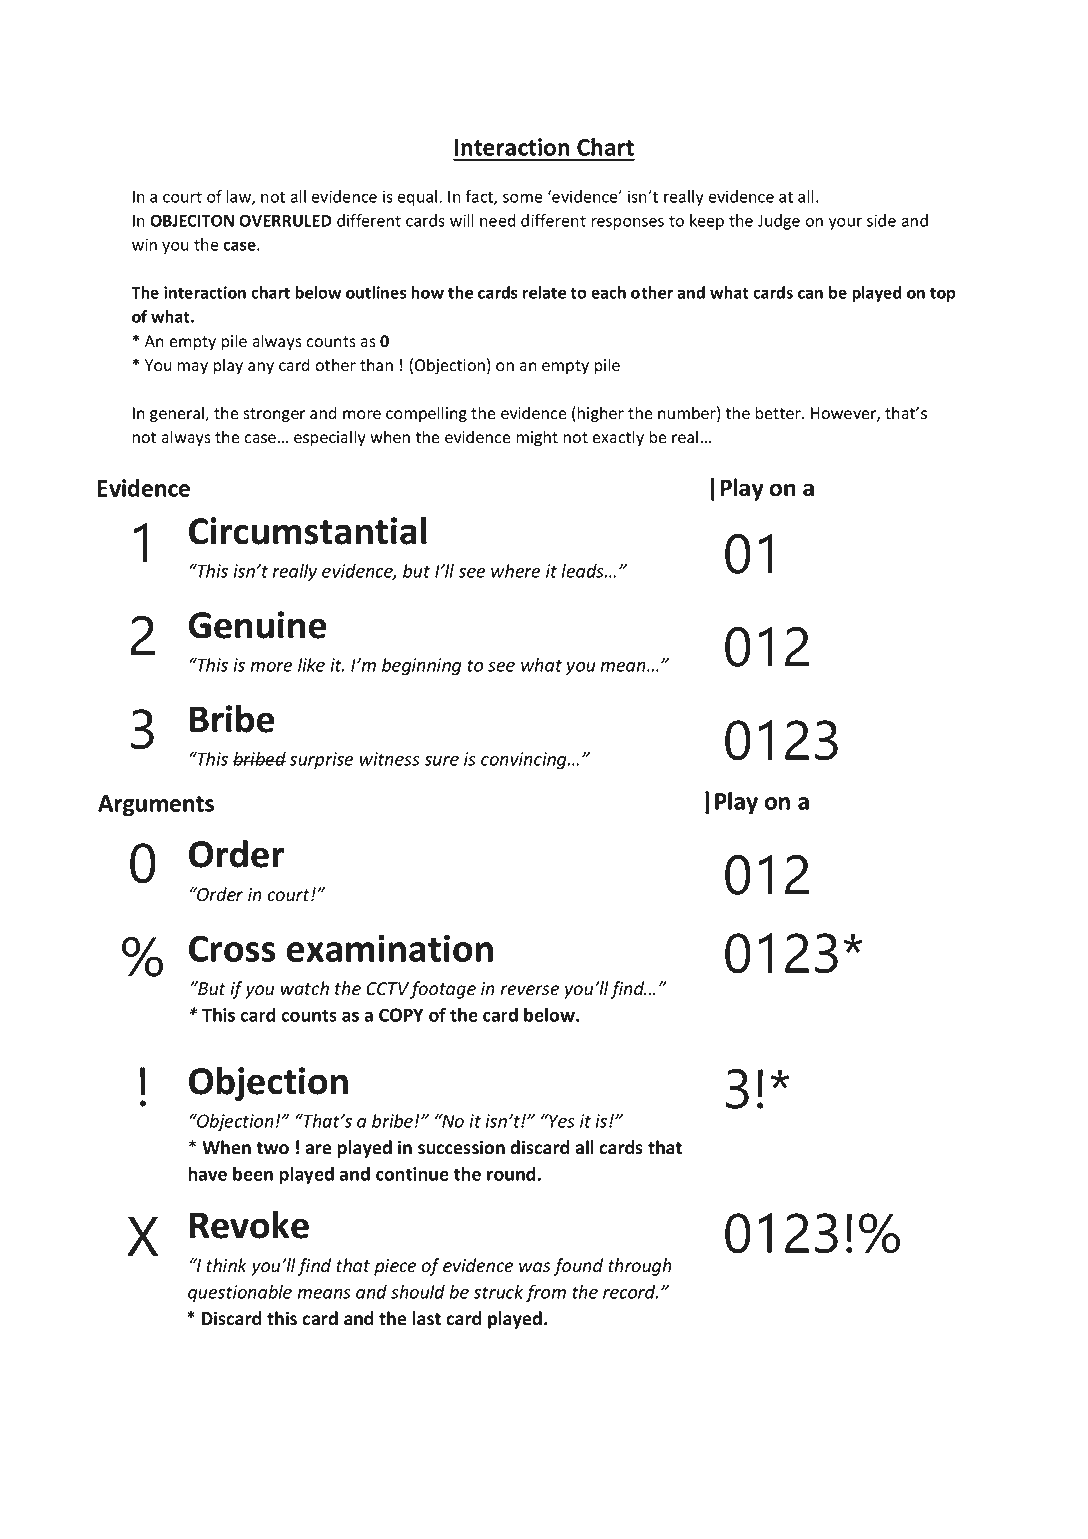 The image size is (1088, 1539). What do you see at coordinates (498, 220) in the screenshot?
I see `need` at bounding box center [498, 220].
